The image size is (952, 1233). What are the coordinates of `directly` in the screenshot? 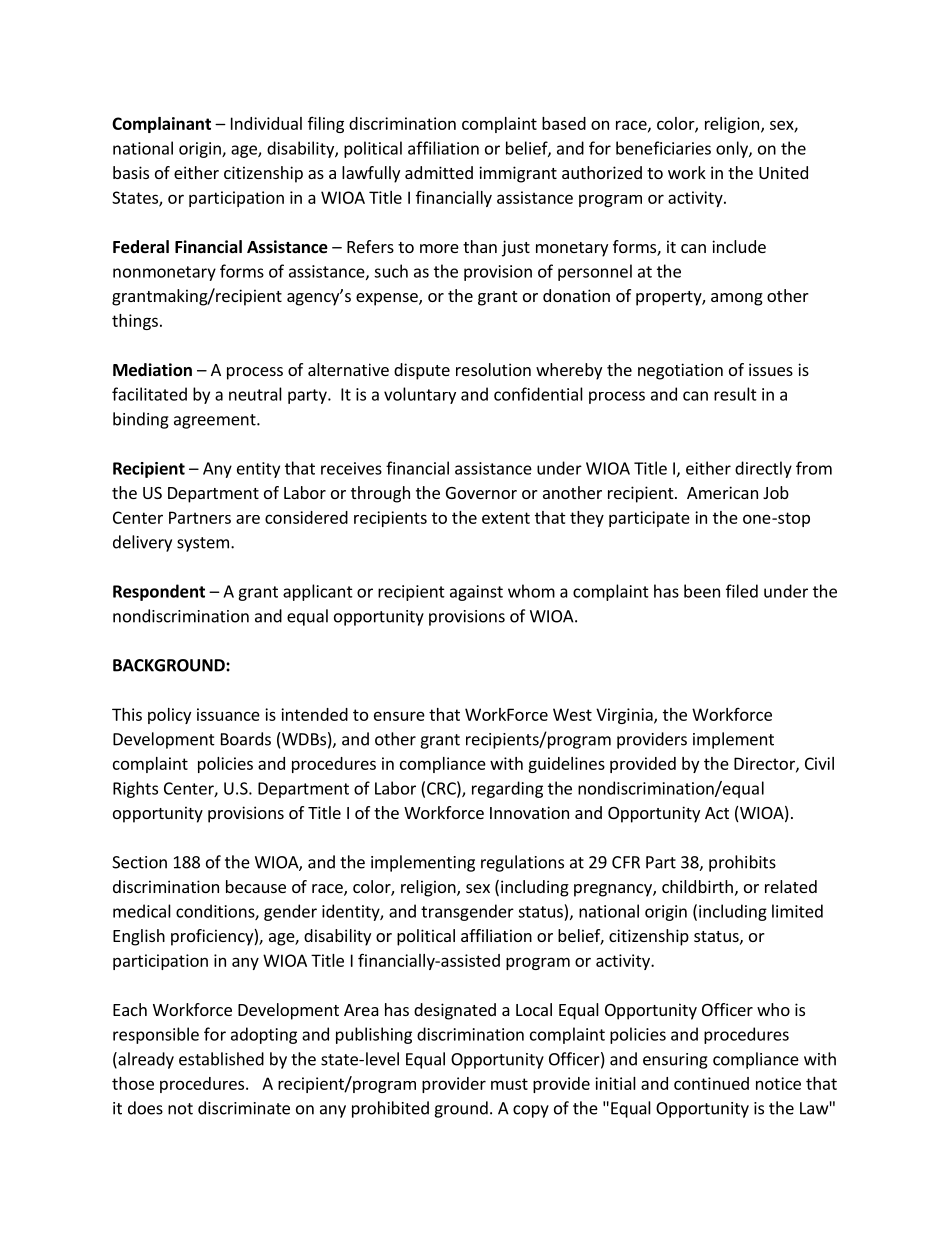 It's located at (763, 469).
